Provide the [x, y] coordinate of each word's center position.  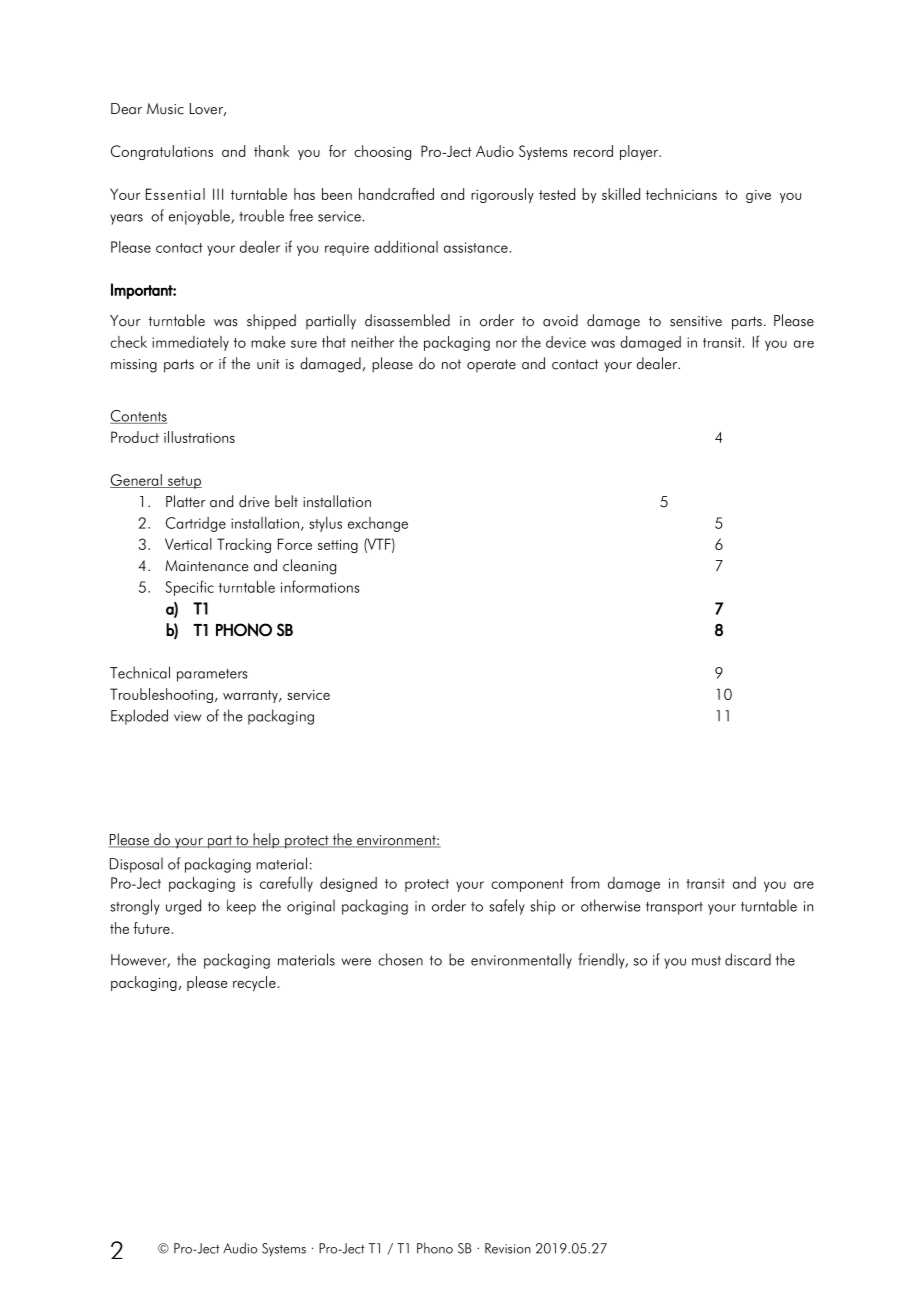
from [585, 882]
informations [320, 586]
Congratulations [162, 152]
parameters [212, 675]
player [640, 152]
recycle [254, 983]
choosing [382, 152]
